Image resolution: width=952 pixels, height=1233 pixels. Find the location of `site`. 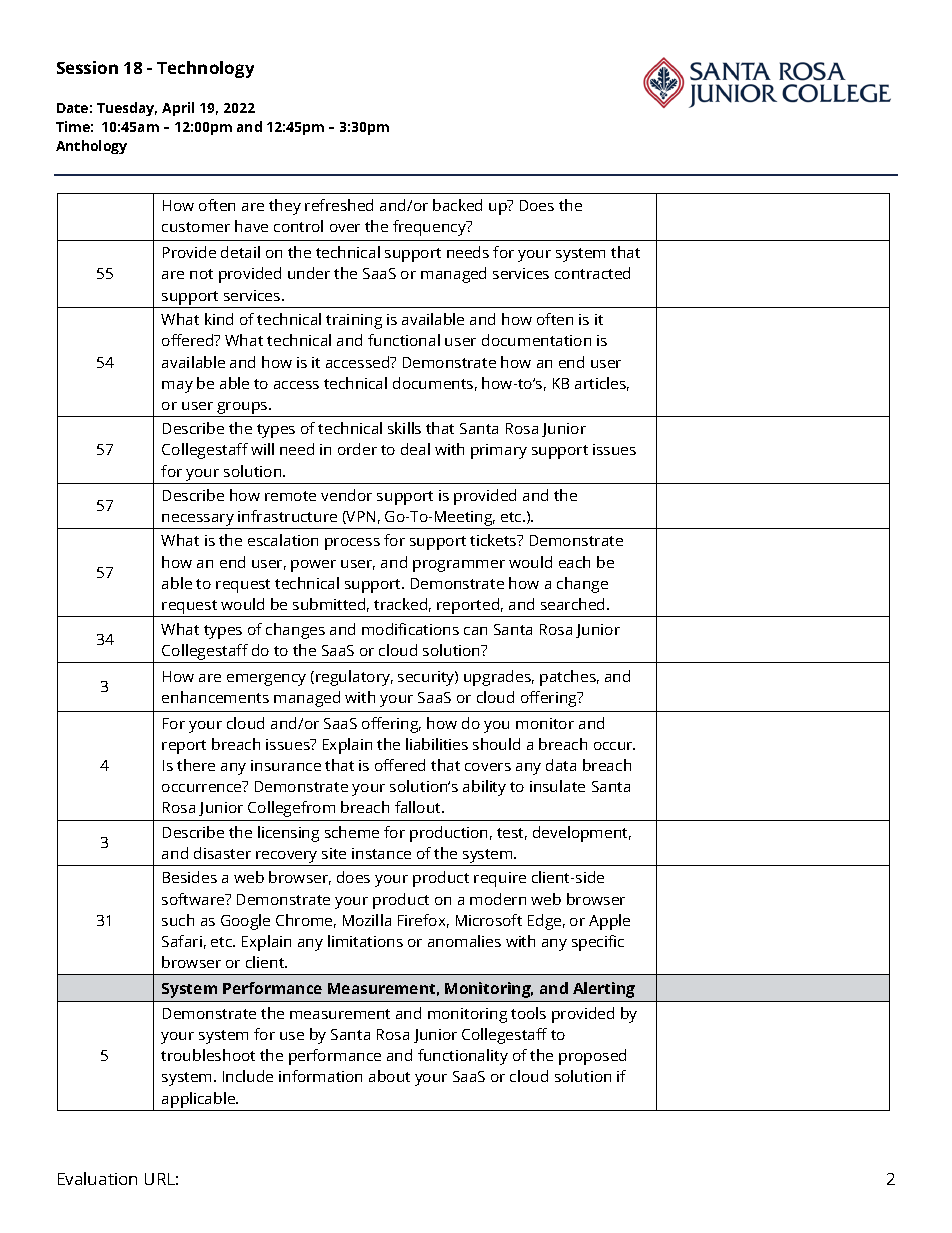

site is located at coordinates (334, 853).
